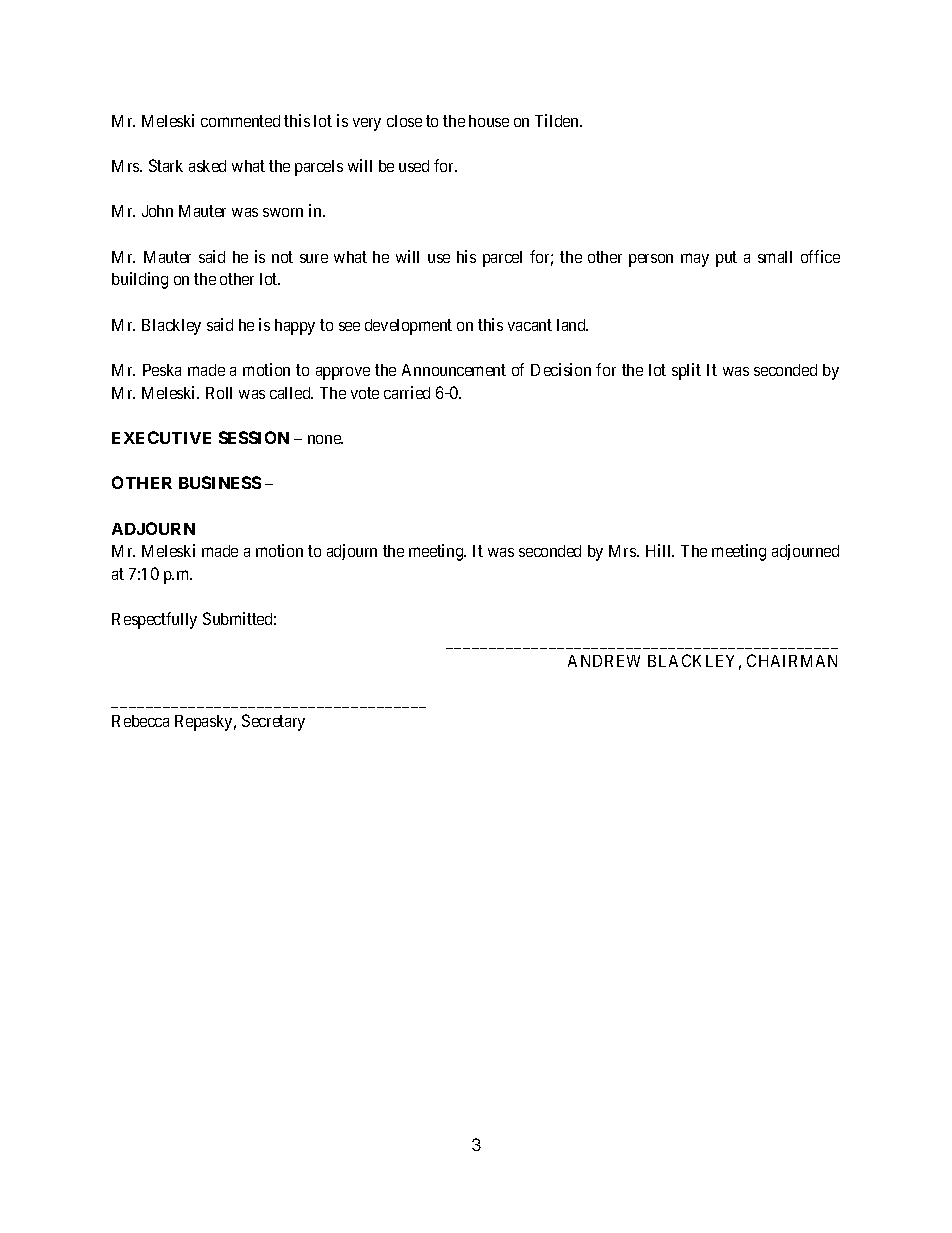  I want to click on commented, so click(240, 121).
